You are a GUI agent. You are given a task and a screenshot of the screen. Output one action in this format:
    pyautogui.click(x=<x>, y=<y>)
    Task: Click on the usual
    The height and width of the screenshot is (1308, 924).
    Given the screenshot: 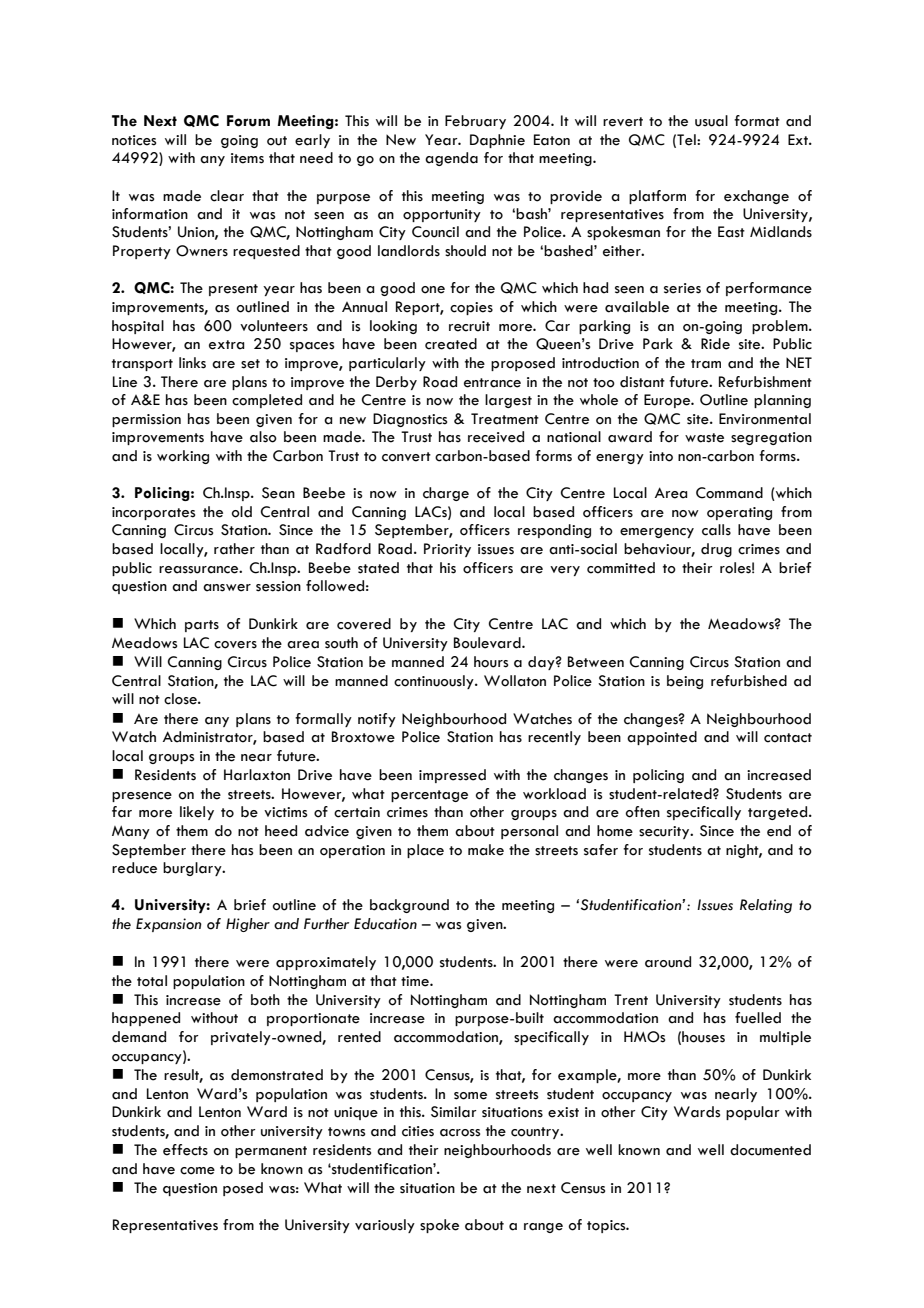 What is the action you would take?
    pyautogui.click(x=711, y=121)
